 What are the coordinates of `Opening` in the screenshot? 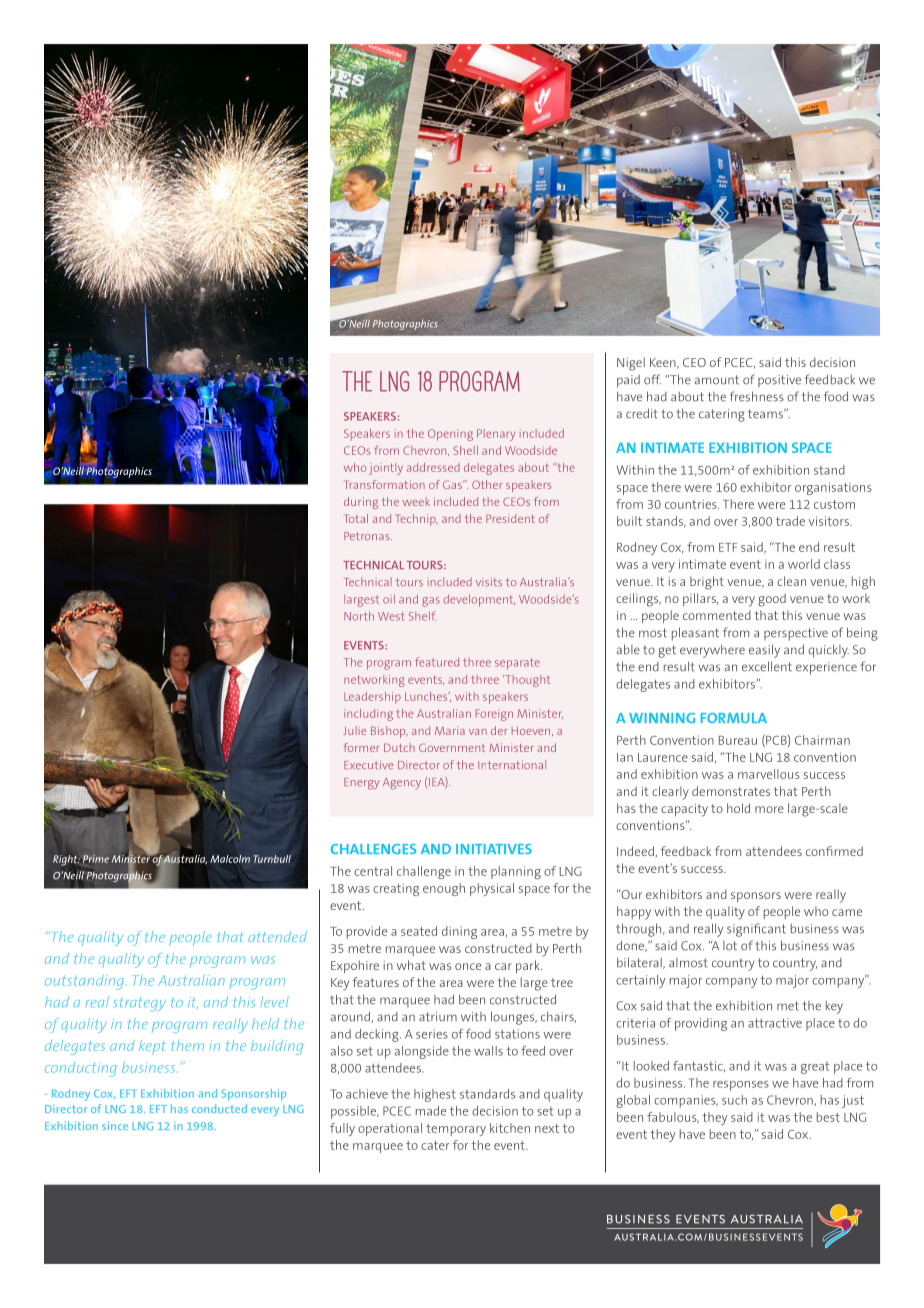 It's located at (450, 435).
